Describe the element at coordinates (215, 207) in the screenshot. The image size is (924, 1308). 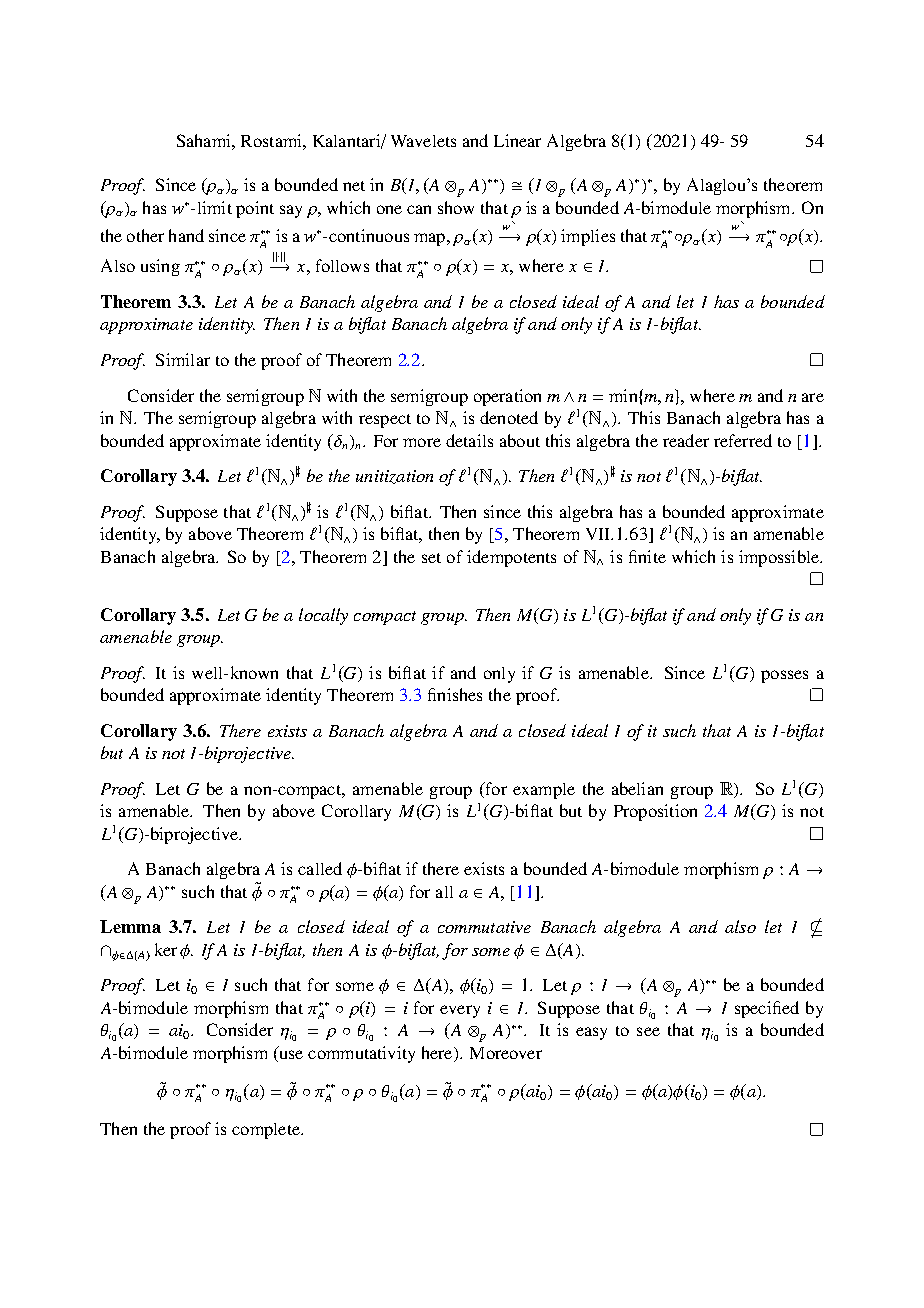
I see `limit` at that location.
